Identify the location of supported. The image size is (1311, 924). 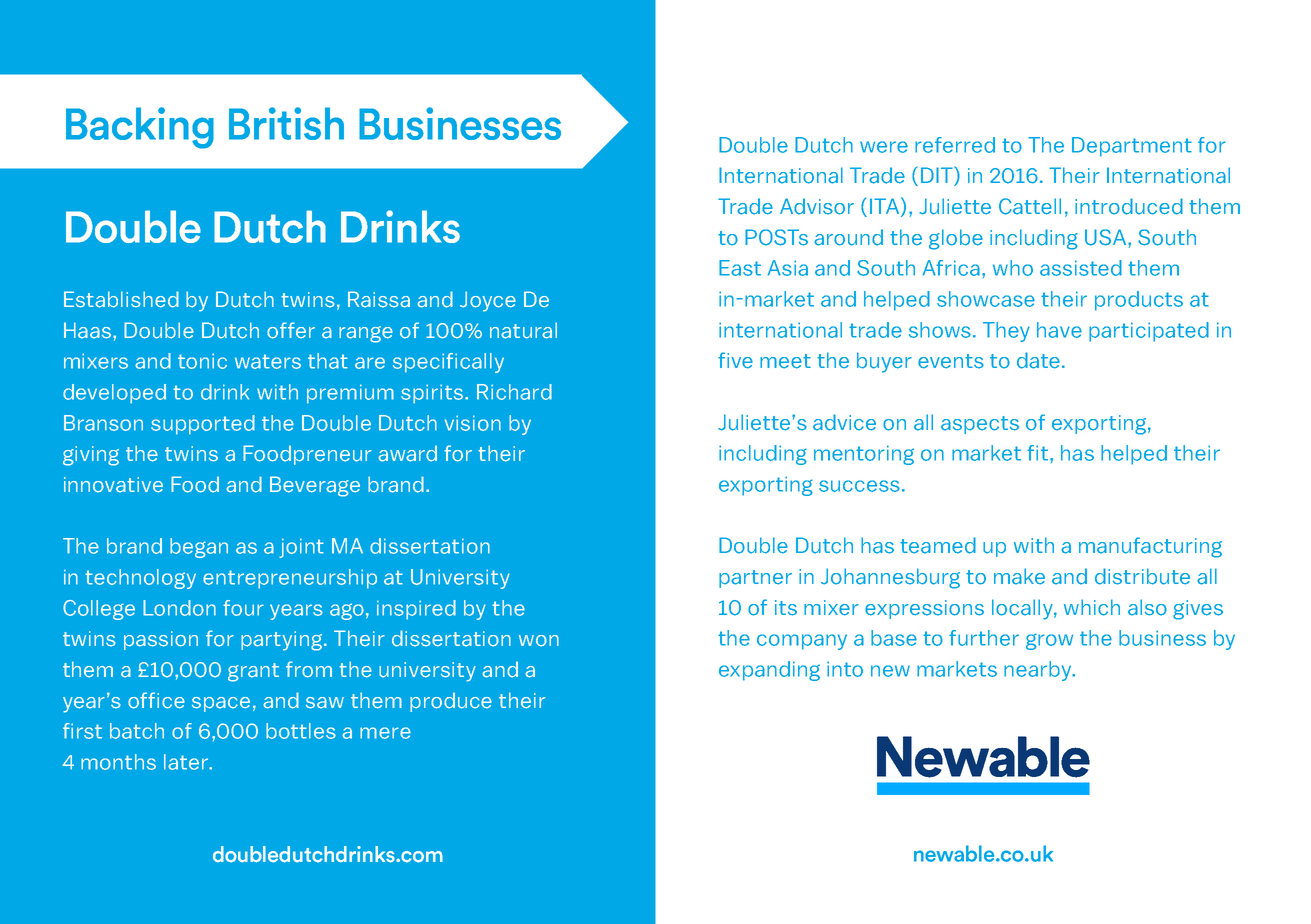
(203, 425).
